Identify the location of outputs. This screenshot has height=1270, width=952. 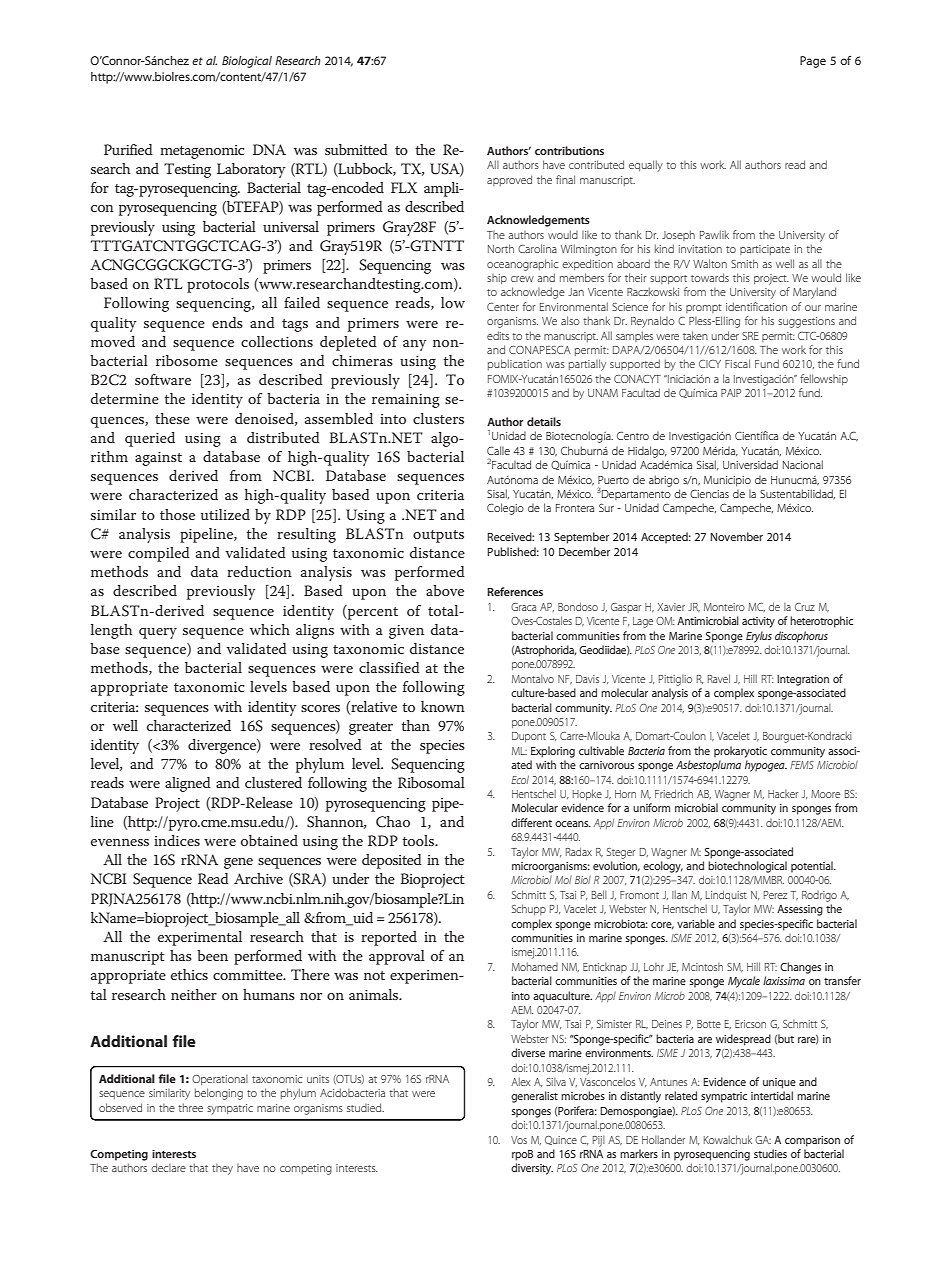
(438, 536).
